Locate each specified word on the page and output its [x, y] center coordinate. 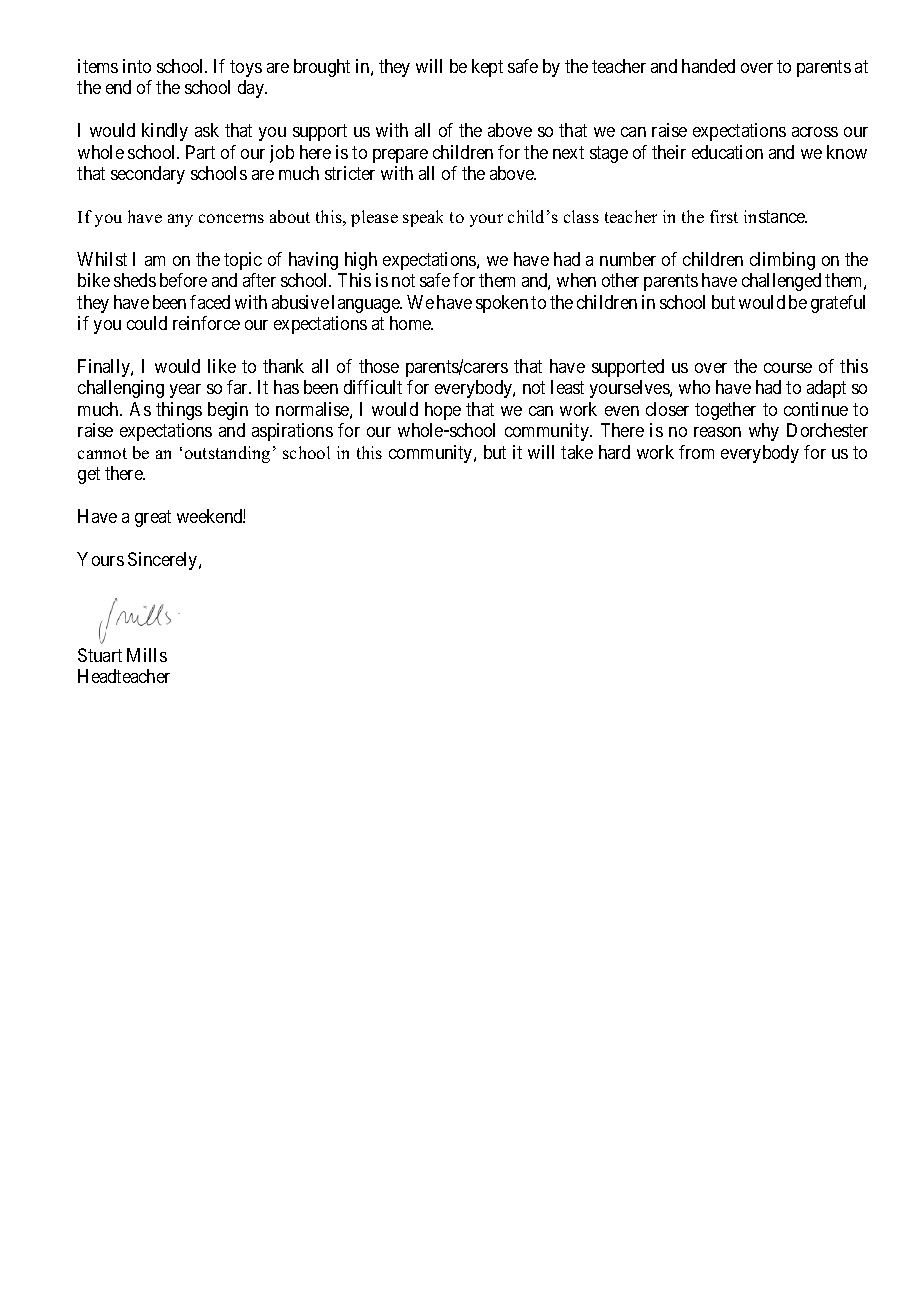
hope [443, 411]
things [179, 411]
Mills [147, 655]
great [153, 518]
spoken [502, 304]
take [577, 452]
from [696, 452]
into [137, 66]
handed [708, 66]
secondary [148, 175]
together [725, 411]
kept [487, 68]
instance [775, 216]
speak [423, 218]
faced [210, 302]
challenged [781, 282]
